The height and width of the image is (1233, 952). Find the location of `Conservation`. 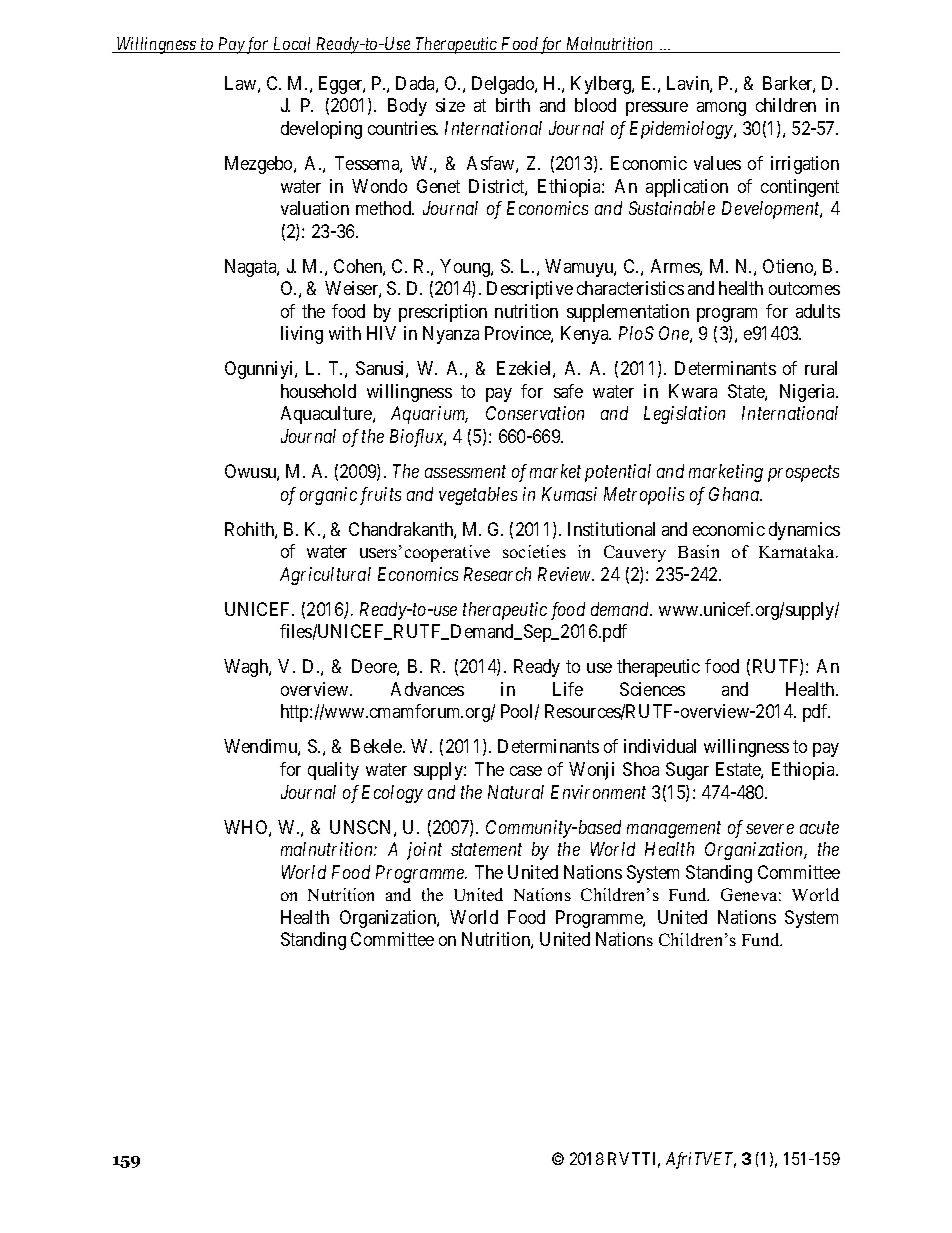

Conservation is located at coordinates (535, 413).
